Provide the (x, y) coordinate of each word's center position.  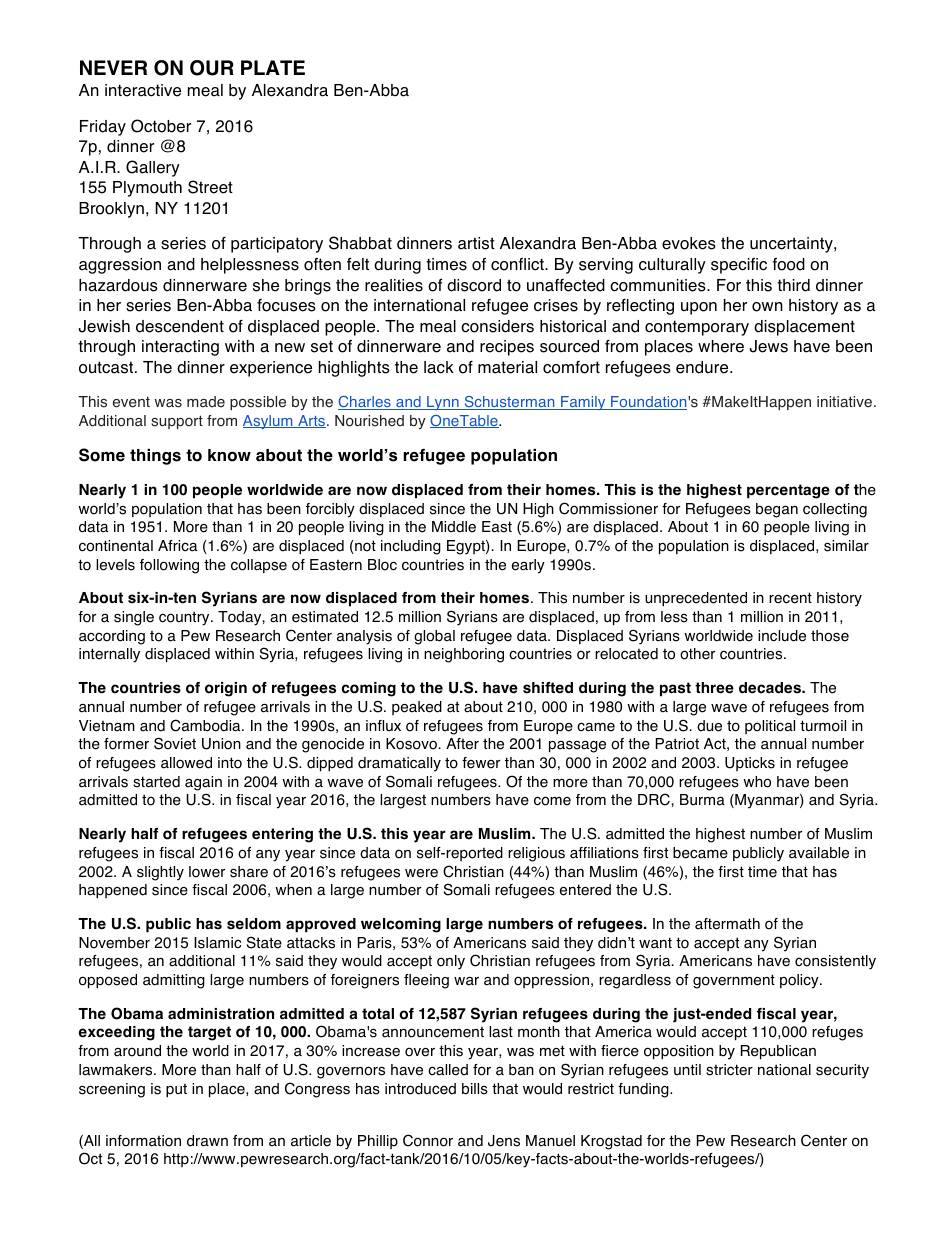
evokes (689, 243)
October (161, 126)
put (176, 1090)
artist (476, 243)
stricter (729, 1070)
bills (475, 1089)
